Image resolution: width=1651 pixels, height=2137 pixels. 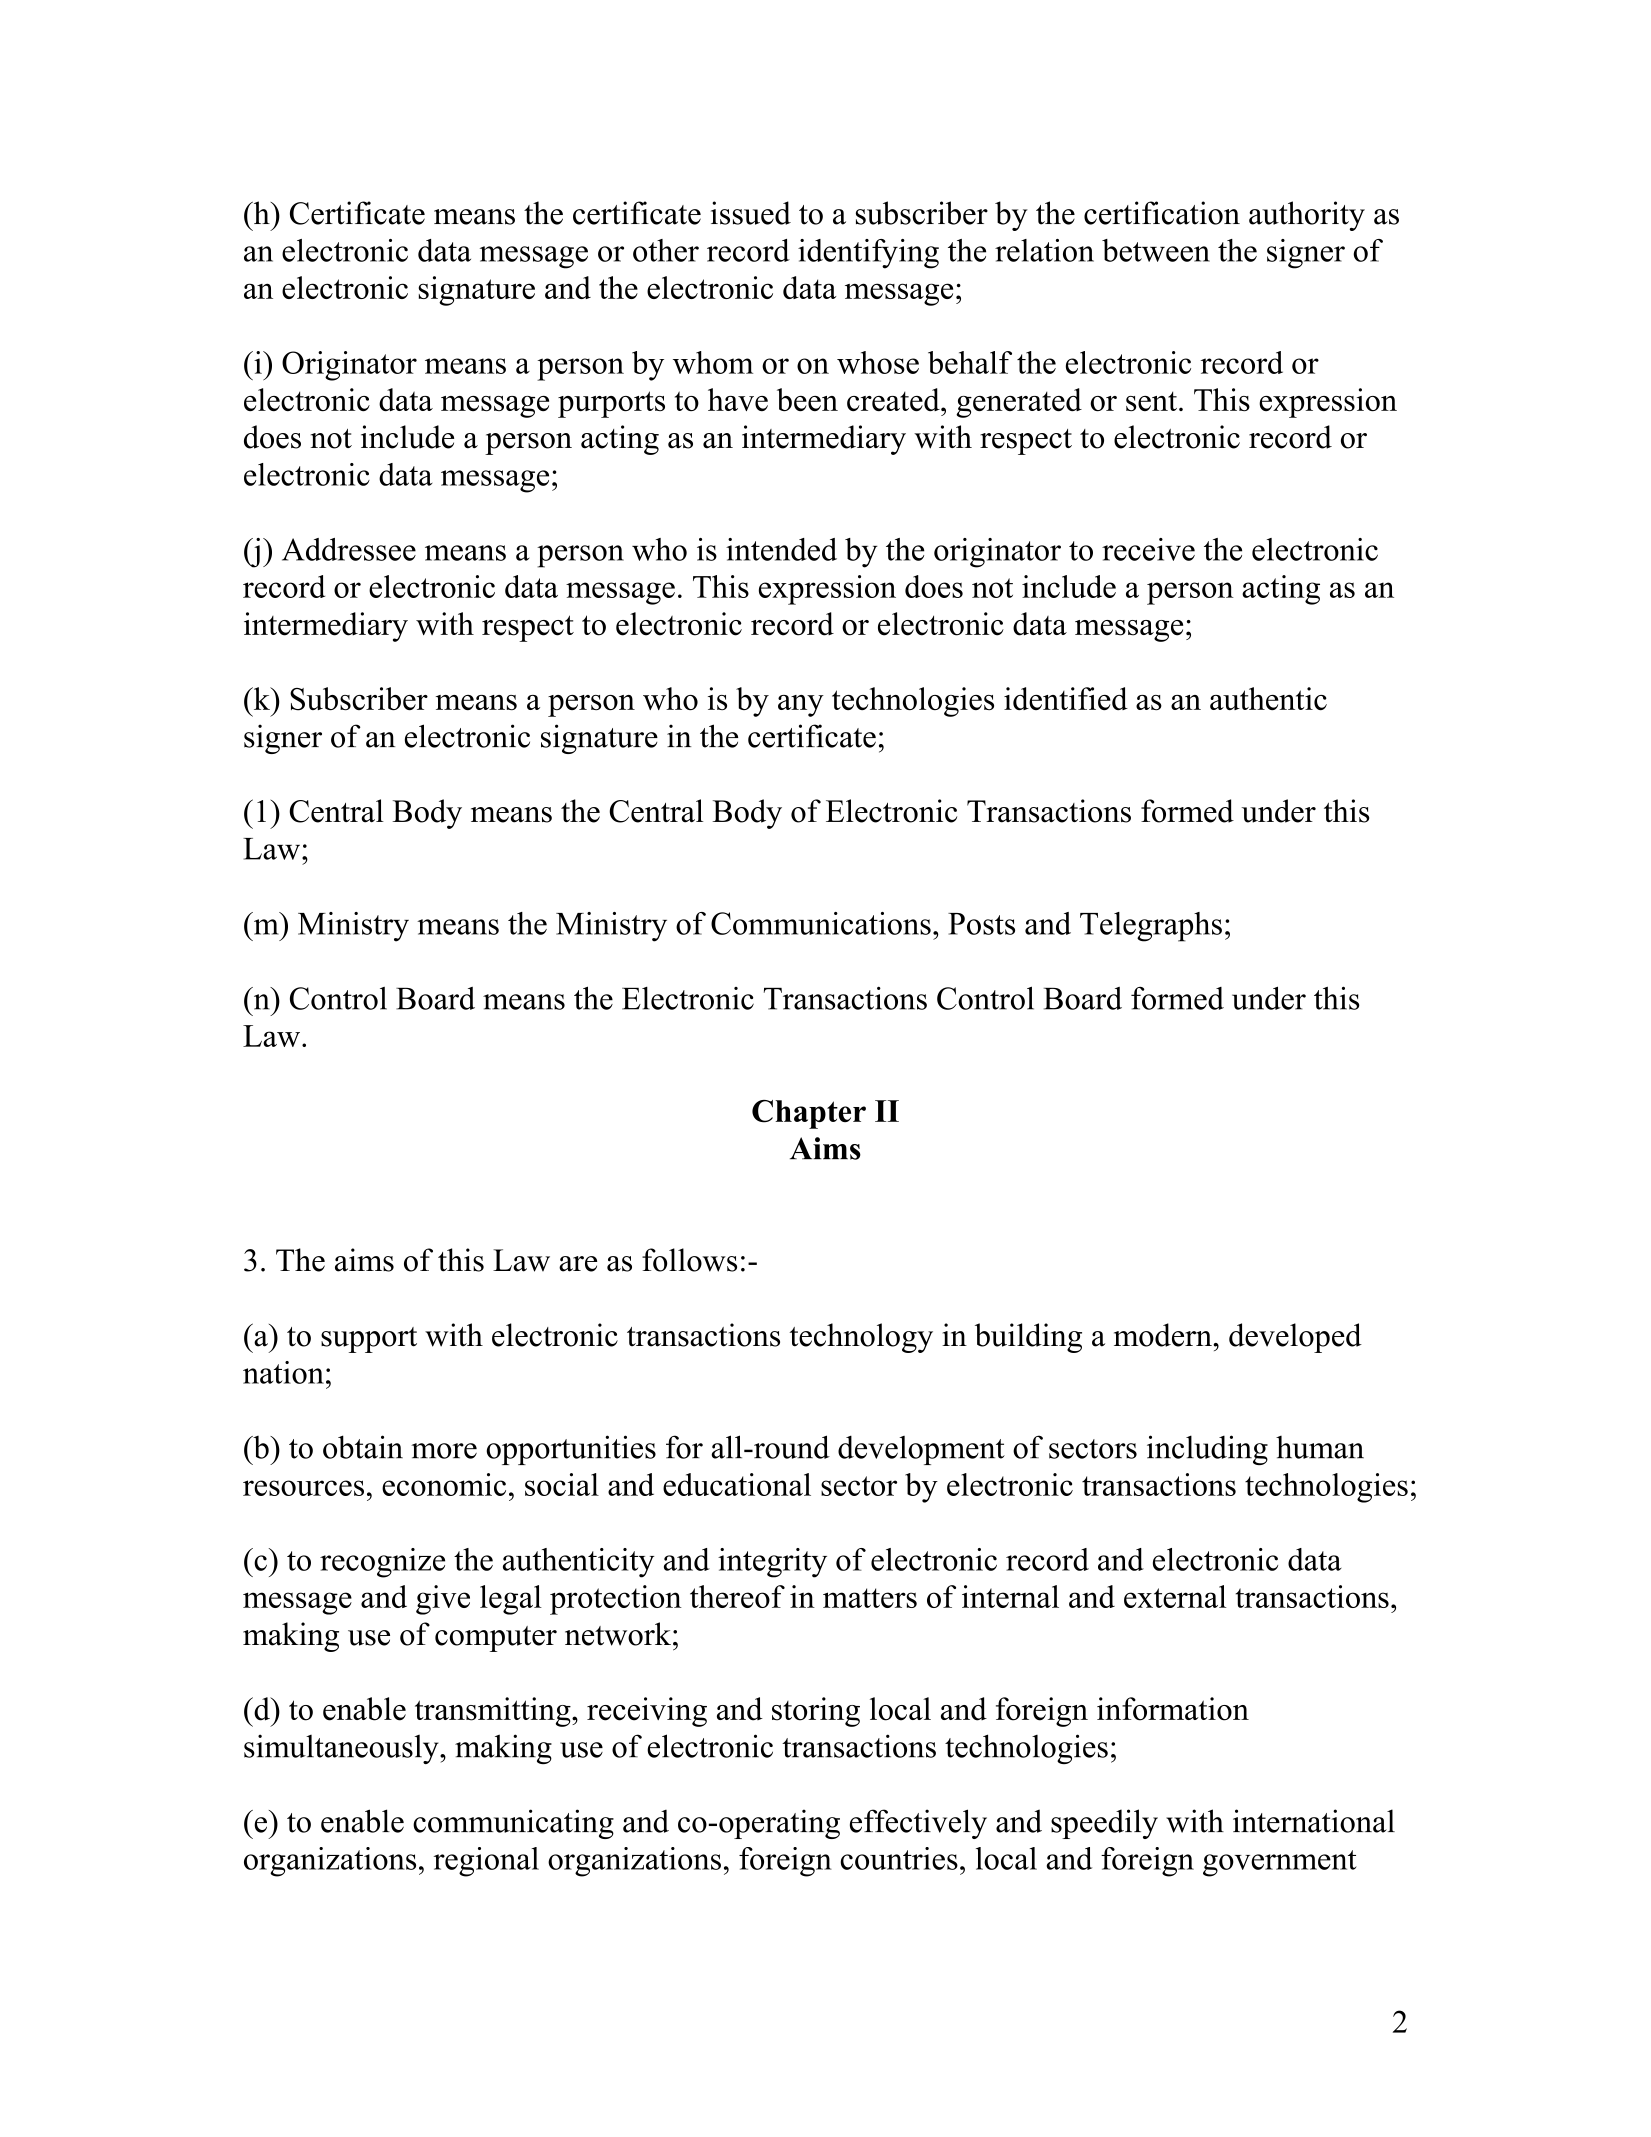 What do you see at coordinates (1066, 698) in the document?
I see `identified` at bounding box center [1066, 698].
